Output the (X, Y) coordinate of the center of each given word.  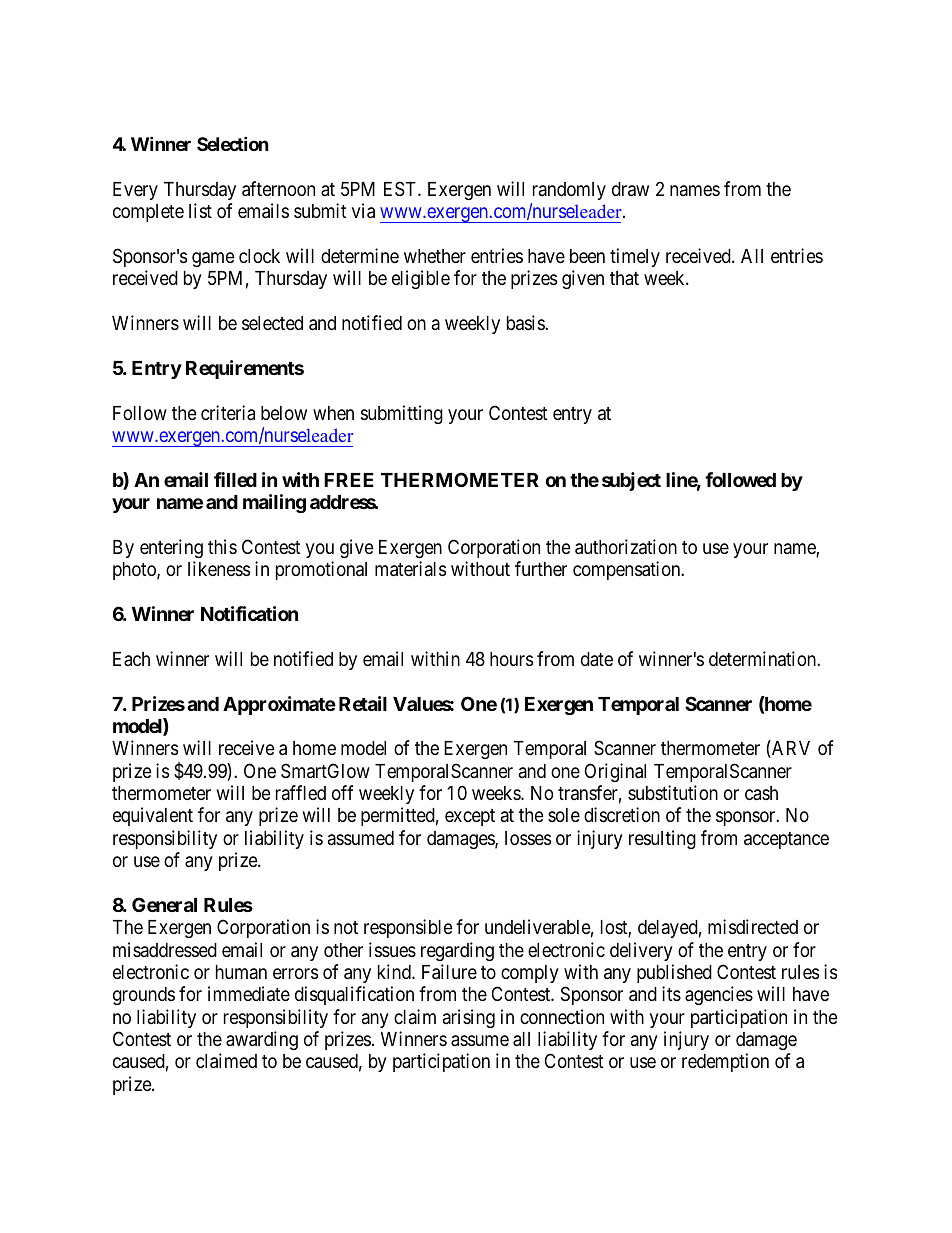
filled (235, 479)
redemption (725, 1062)
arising (469, 1018)
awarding (262, 1040)
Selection (233, 143)
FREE (349, 480)
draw (630, 189)
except (470, 817)
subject (631, 481)
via (363, 211)
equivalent (153, 816)
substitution (673, 792)
